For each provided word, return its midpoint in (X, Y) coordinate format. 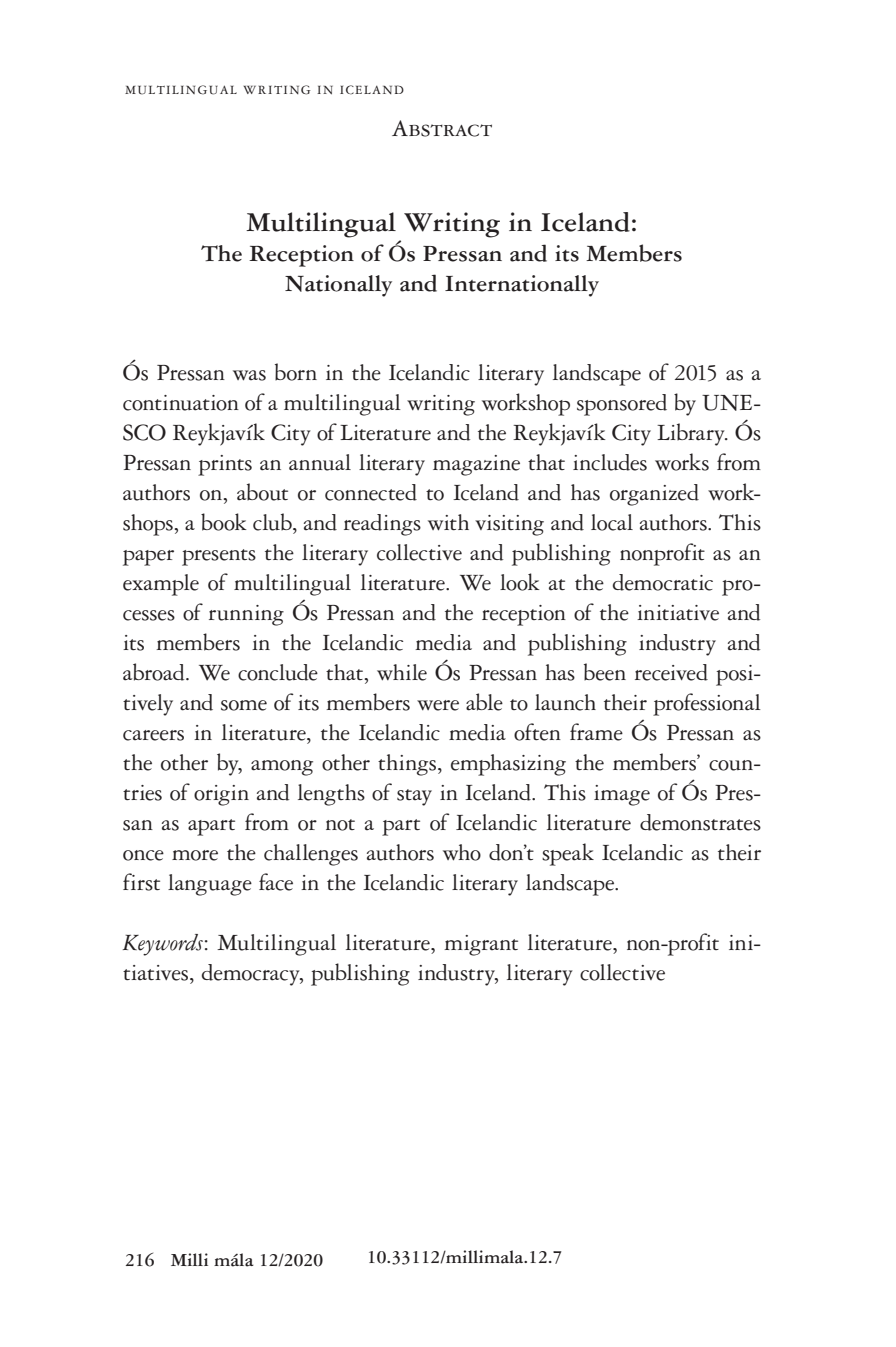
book (224, 522)
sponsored (622, 405)
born (296, 372)
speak (568, 854)
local (612, 522)
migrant (481, 945)
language (210, 885)
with (448, 522)
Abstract (442, 128)
